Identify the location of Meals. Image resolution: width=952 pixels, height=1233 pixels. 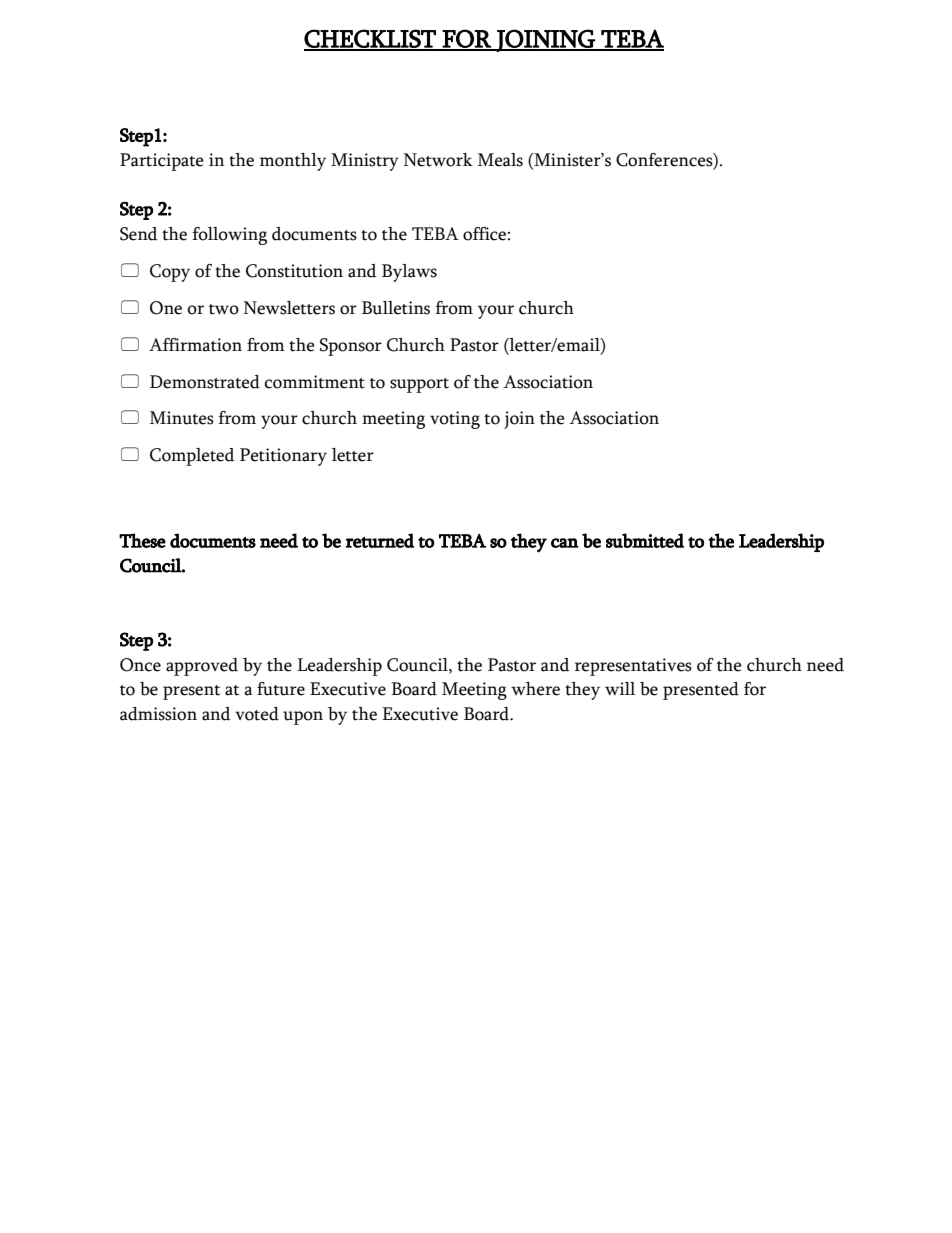
(500, 160).
